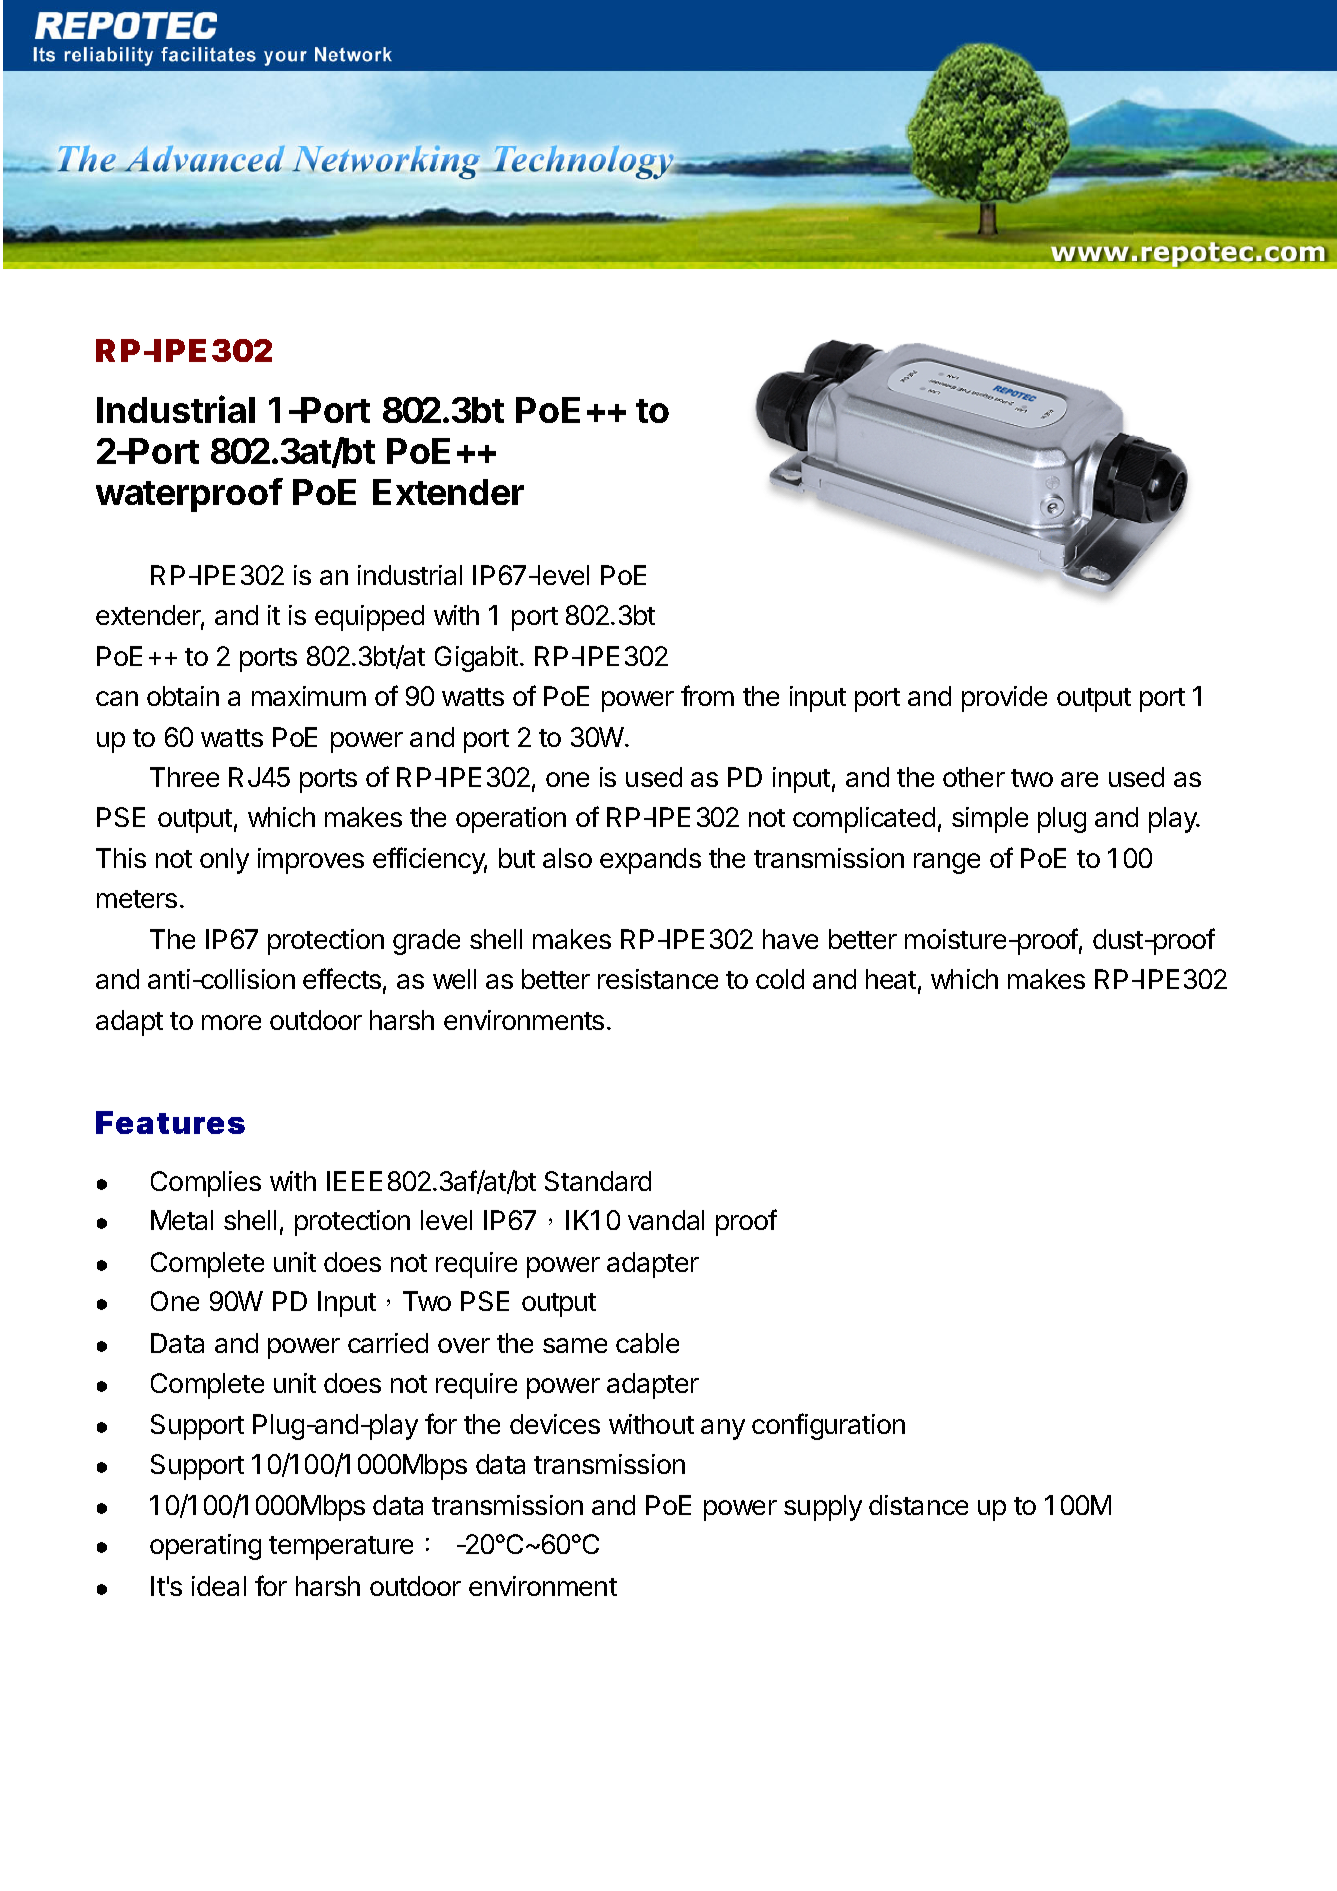 The image size is (1337, 1891). I want to click on resistance, so click(658, 979).
